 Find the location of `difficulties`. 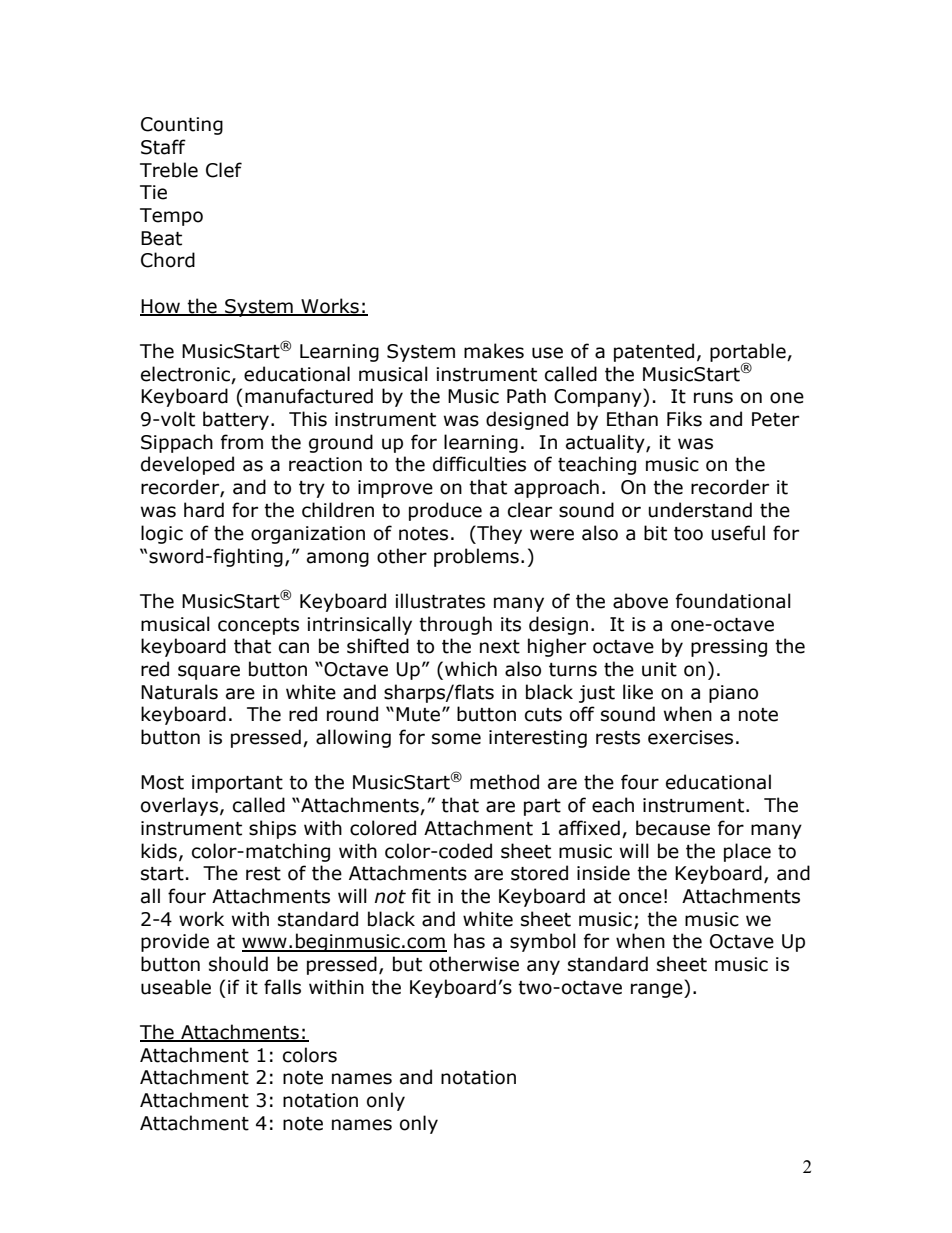

difficulties is located at coordinates (479, 464).
